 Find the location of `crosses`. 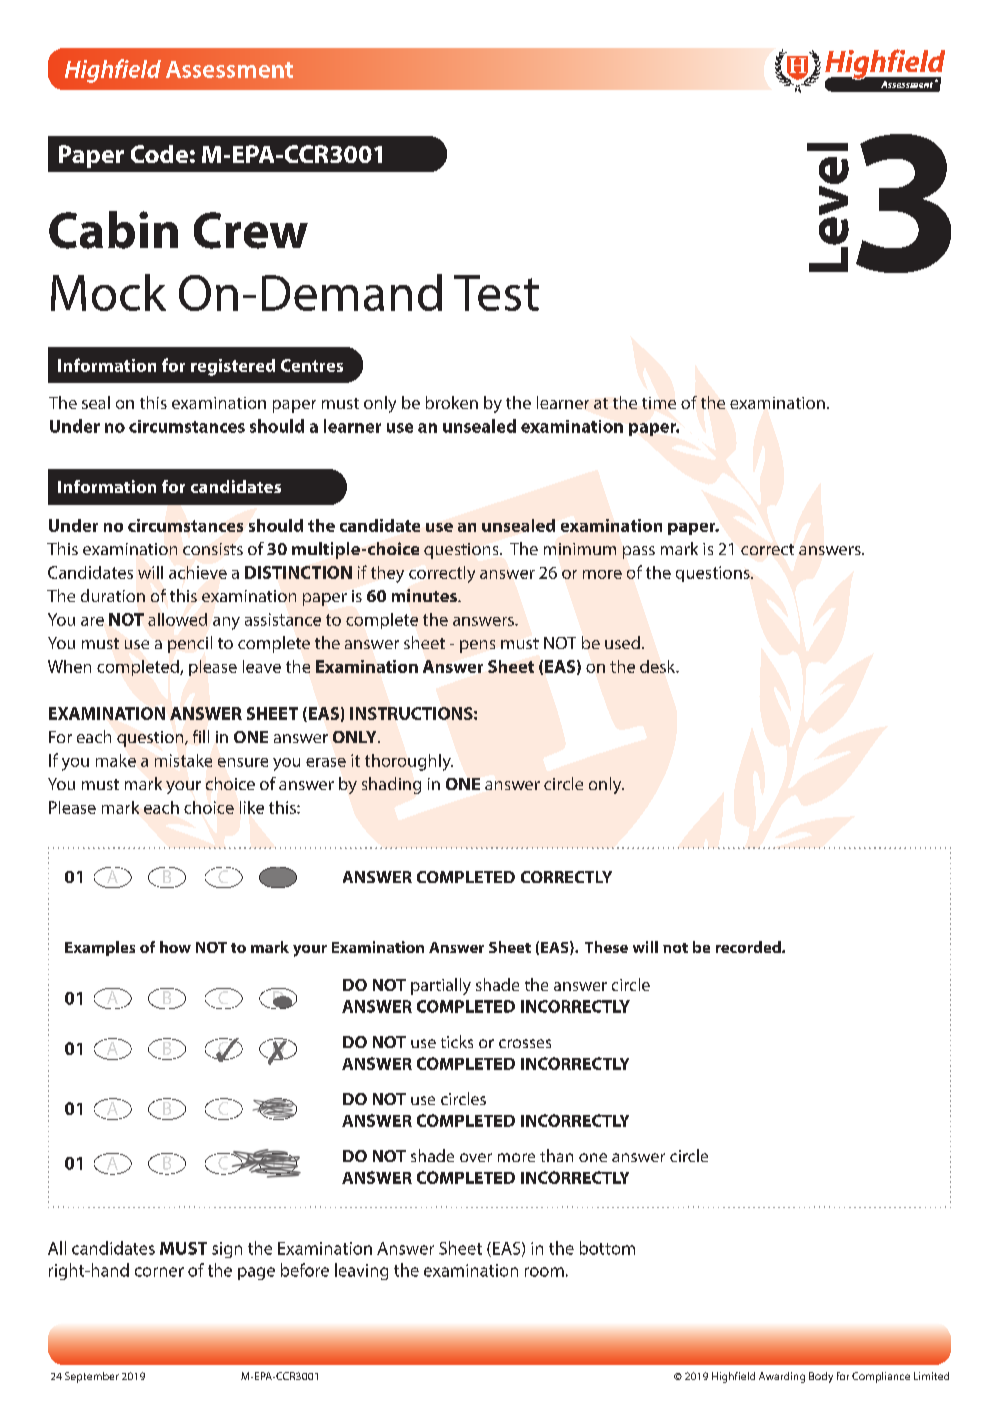

crosses is located at coordinates (525, 1043).
